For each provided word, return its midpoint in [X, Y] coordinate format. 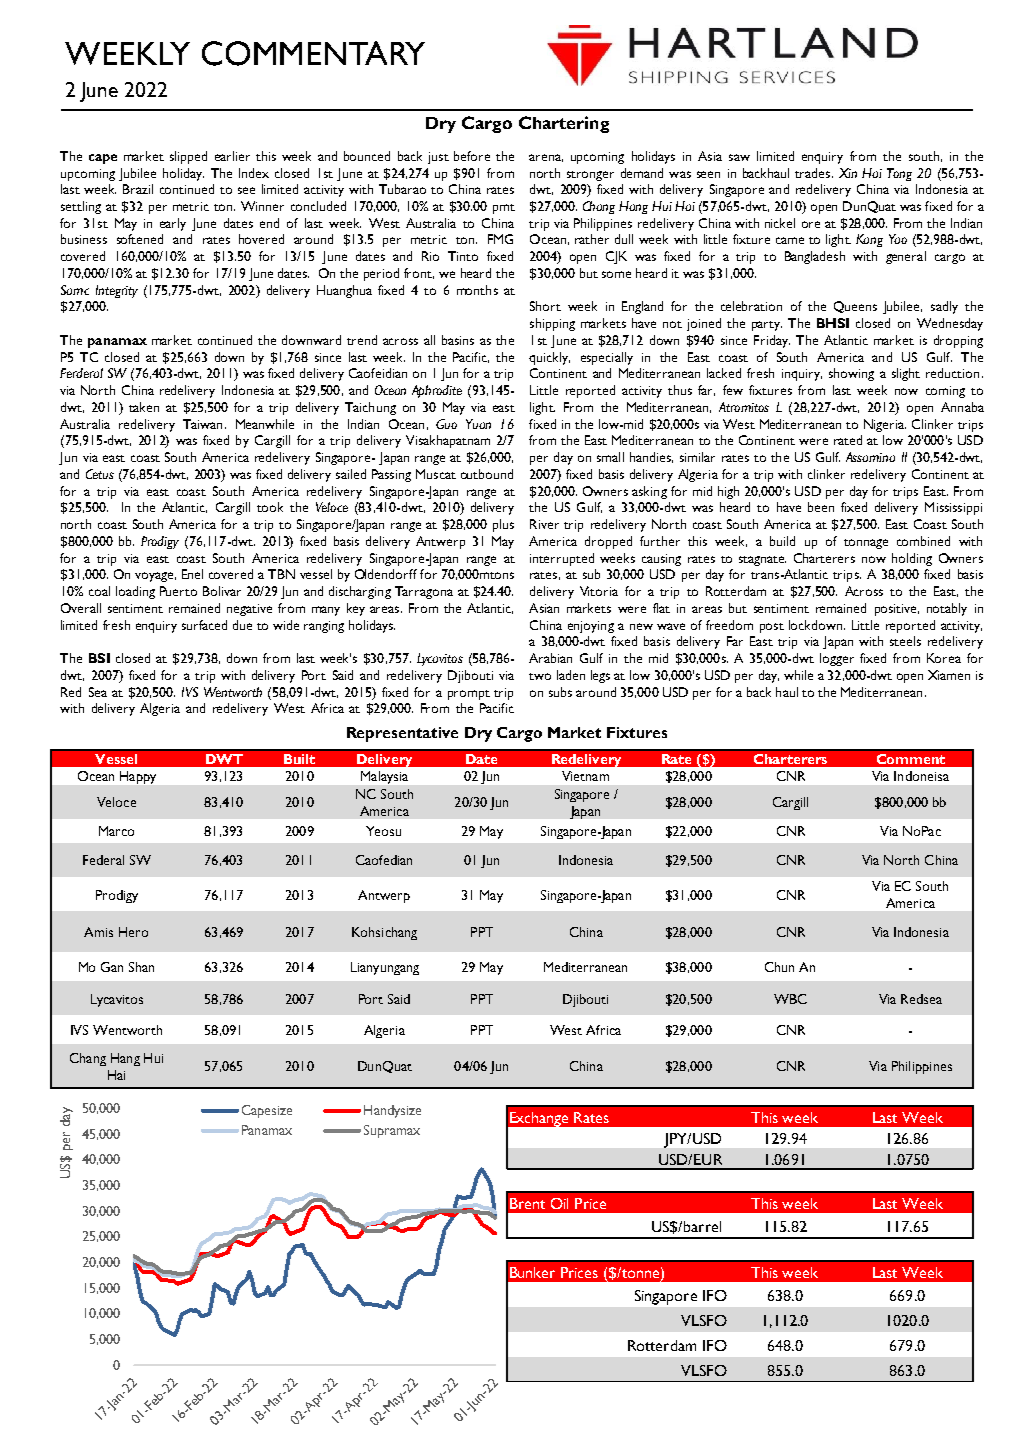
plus [503, 525]
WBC [790, 999]
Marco [116, 831]
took [270, 507]
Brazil [138, 189]
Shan [141, 967]
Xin [848, 173]
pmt [504, 209]
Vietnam [585, 776]
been [821, 507]
